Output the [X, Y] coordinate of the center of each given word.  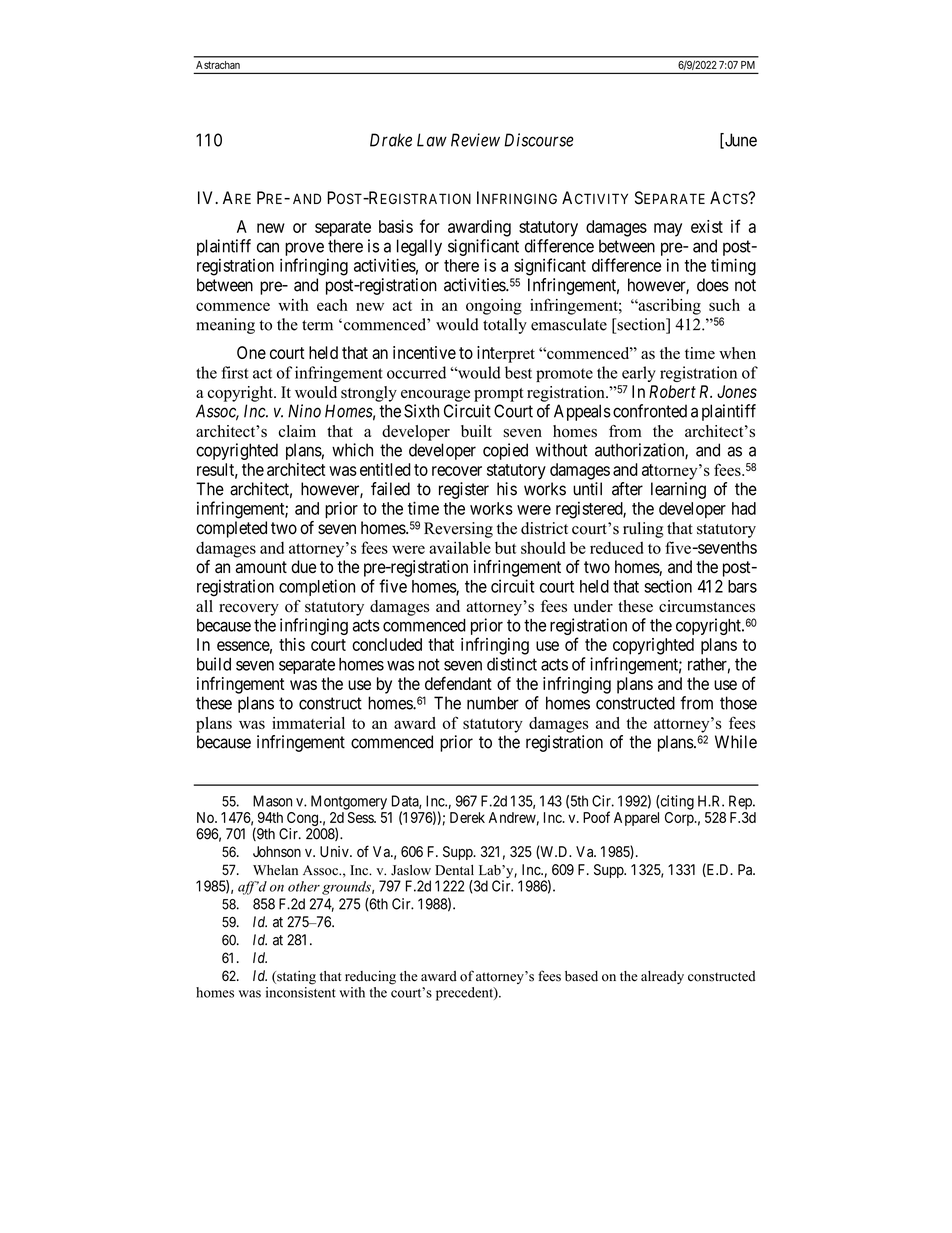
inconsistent [301, 991]
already [662, 977]
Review [475, 140]
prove [304, 249]
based [581, 976]
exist [707, 226]
